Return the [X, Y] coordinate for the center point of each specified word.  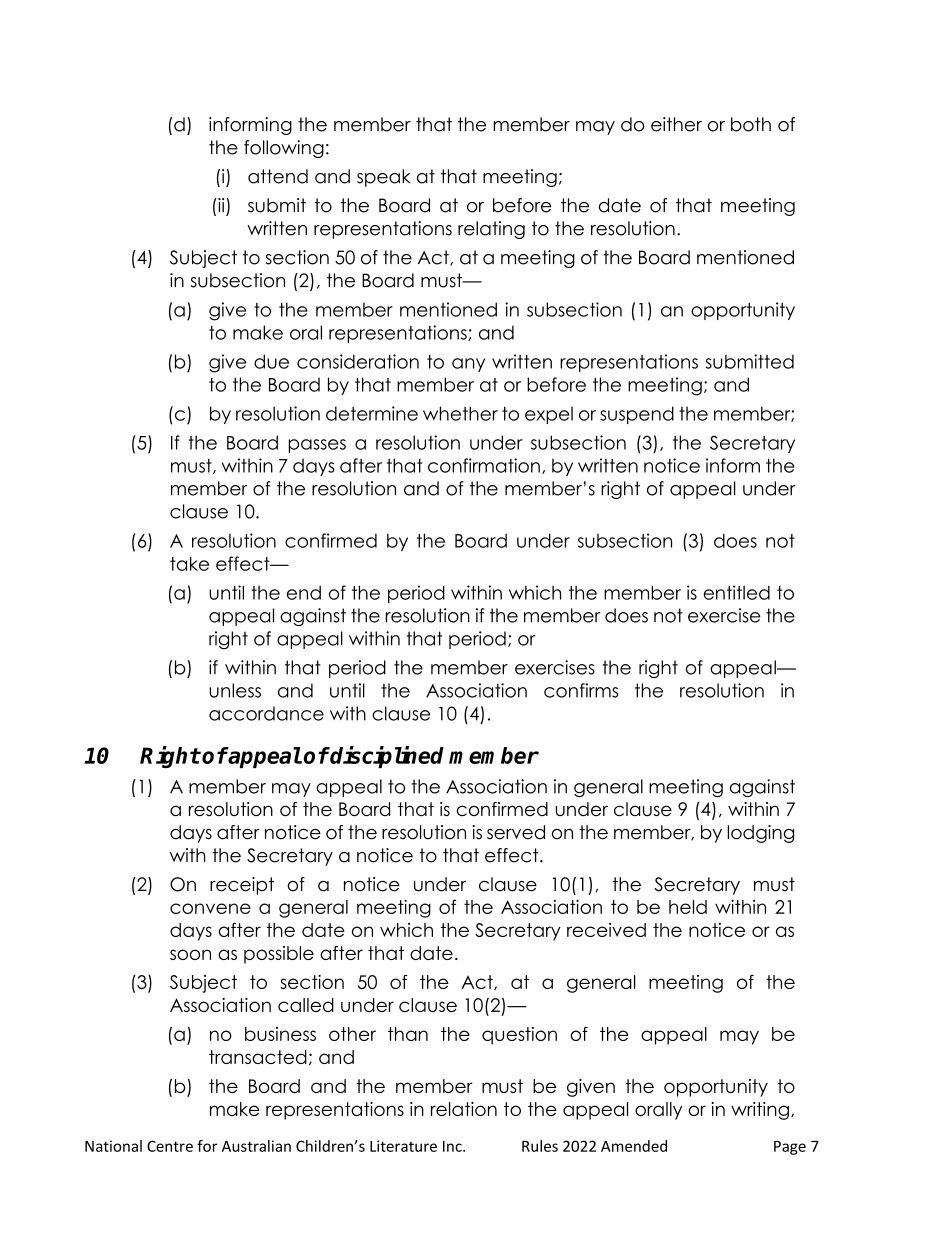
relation [464, 1109]
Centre [170, 1146]
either [676, 124]
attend [278, 176]
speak [384, 178]
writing [760, 1111]
